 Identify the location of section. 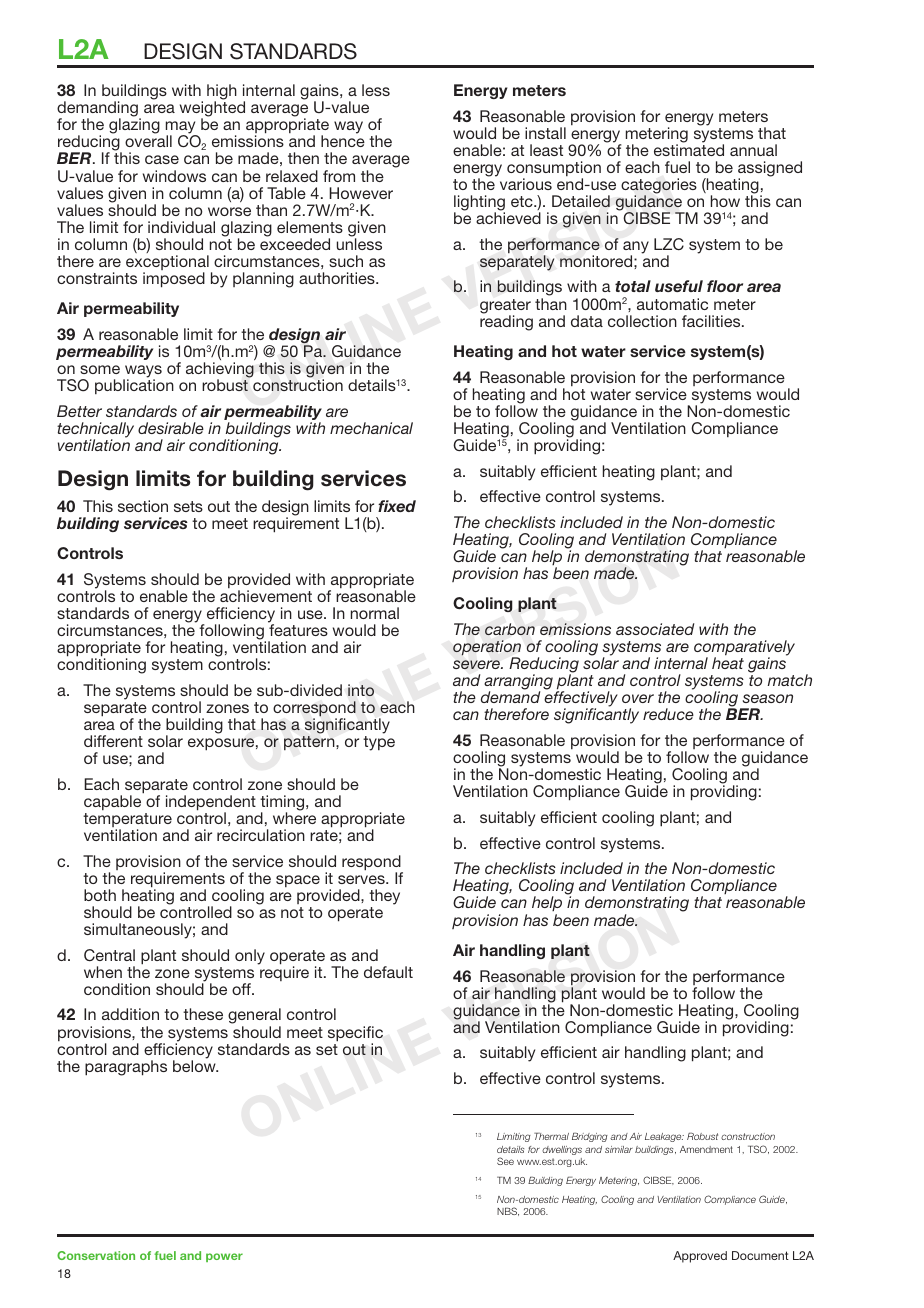
(143, 506).
